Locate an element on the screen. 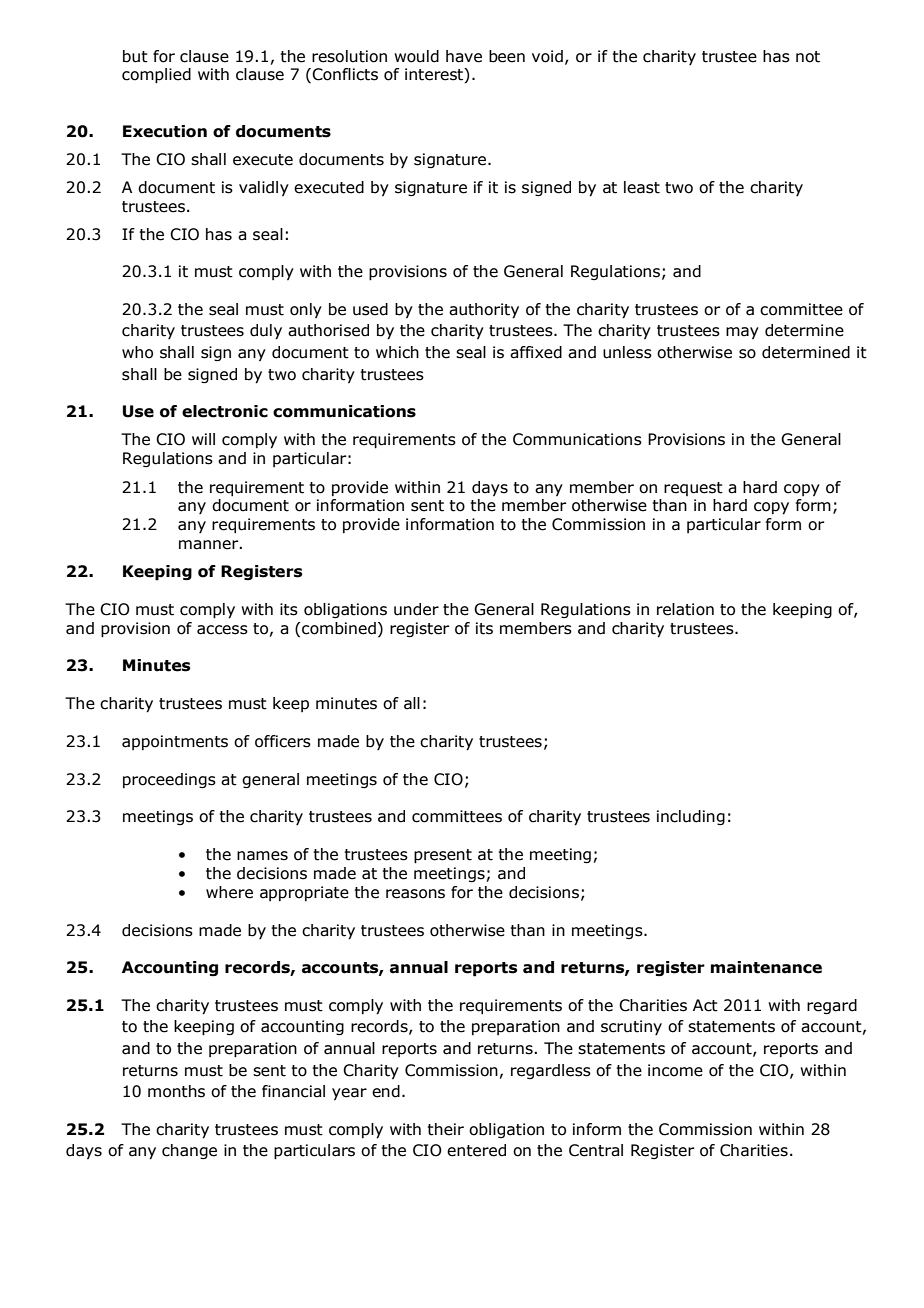 The height and width of the screenshot is (1308, 924). including is located at coordinates (691, 817).
